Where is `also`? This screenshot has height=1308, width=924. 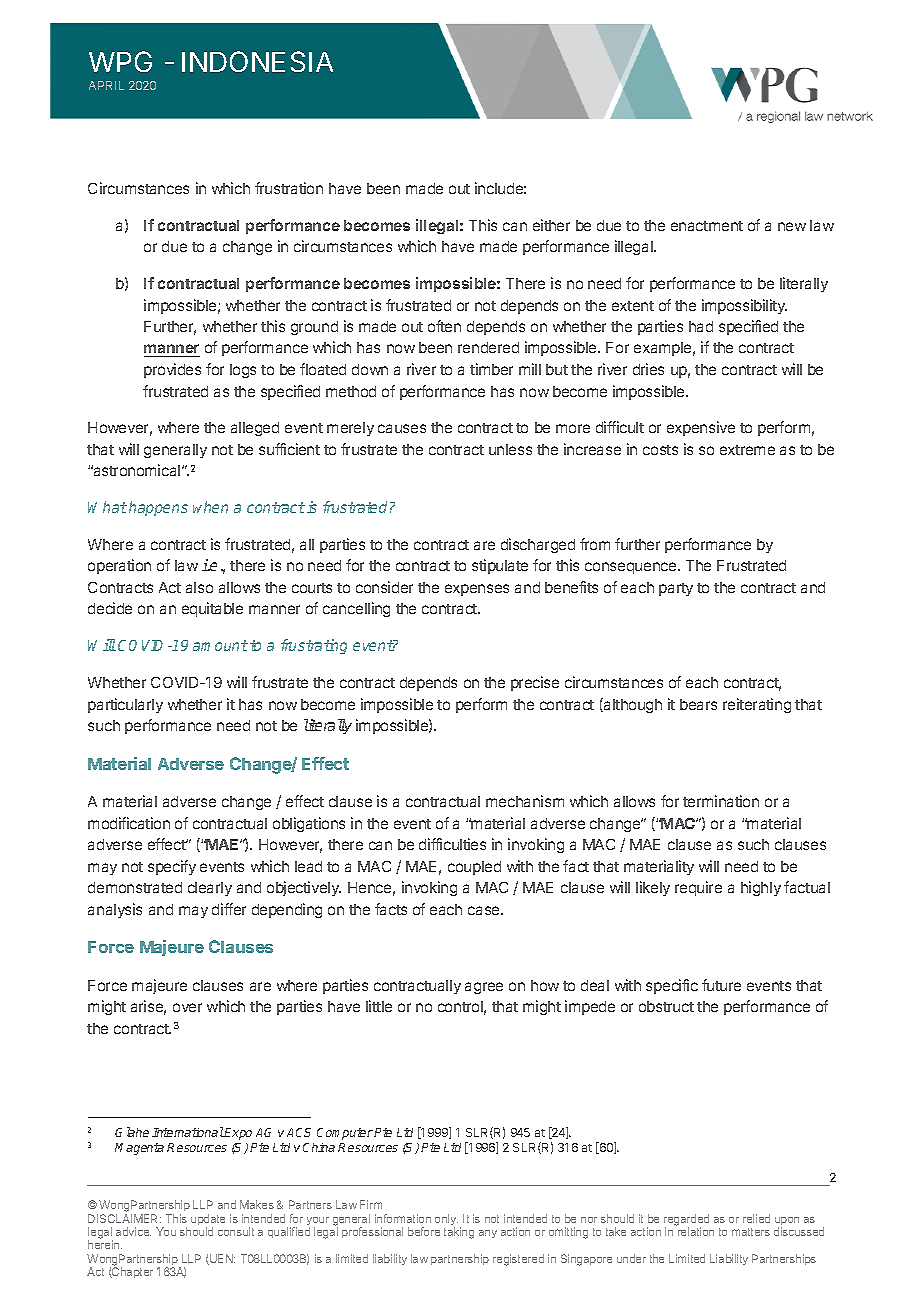 also is located at coordinates (199, 587).
